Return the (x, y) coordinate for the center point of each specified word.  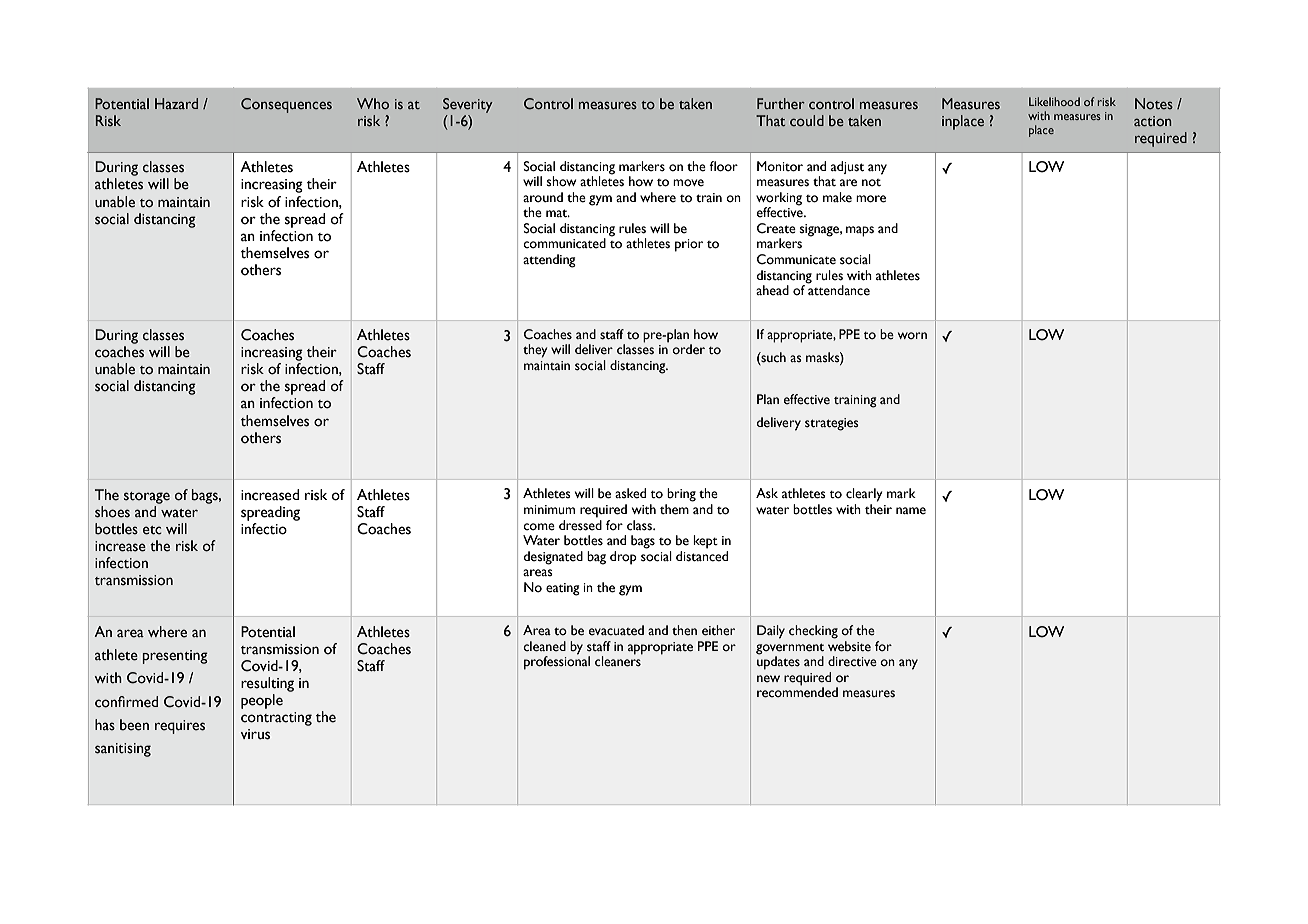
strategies (832, 424)
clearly (864, 495)
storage (147, 498)
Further (781, 103)
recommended (797, 691)
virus (255, 734)
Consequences (286, 105)
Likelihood (1054, 101)
